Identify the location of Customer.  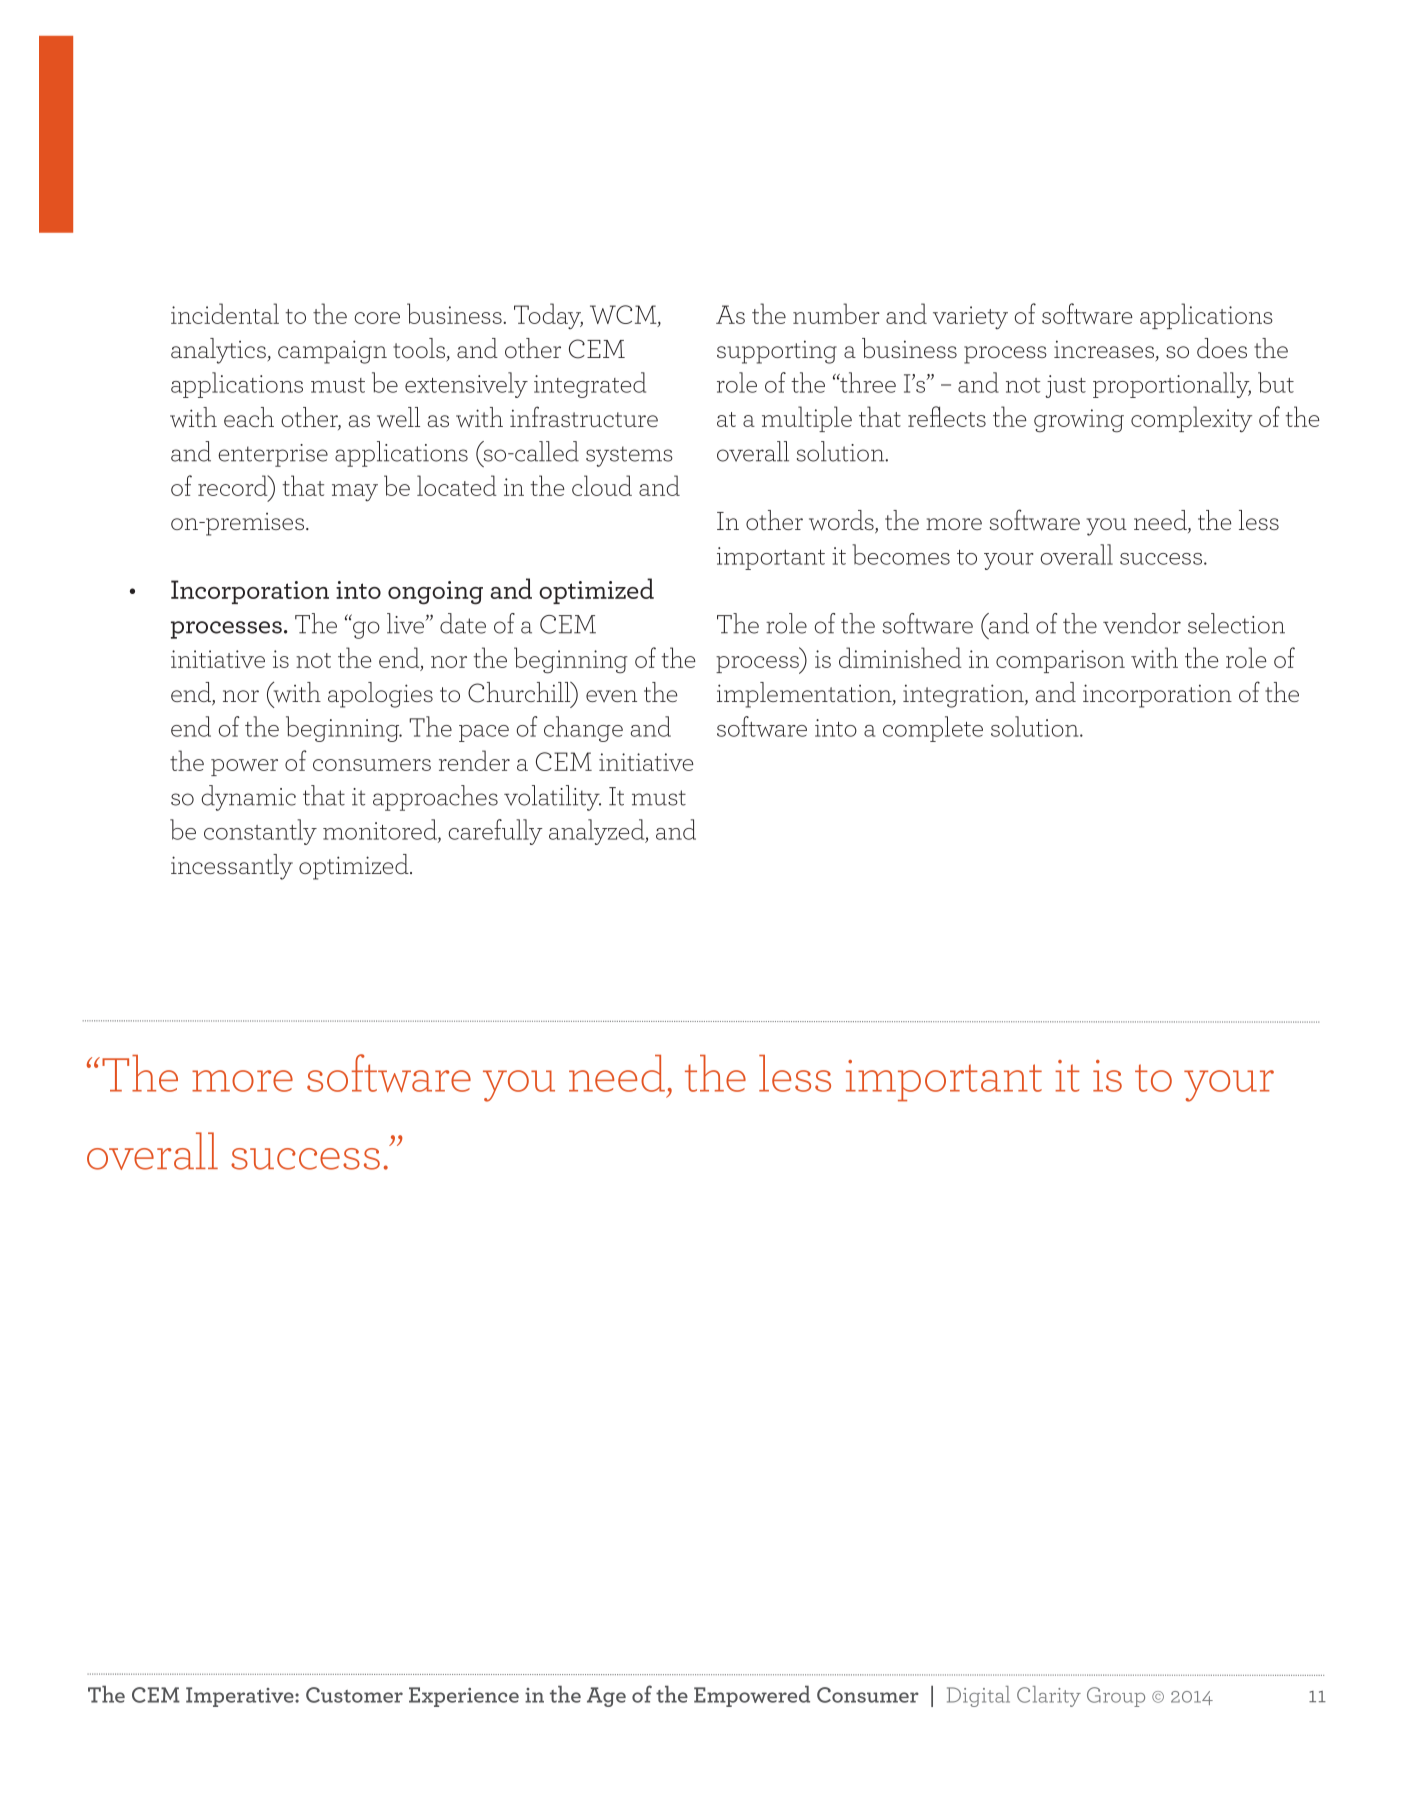
(354, 1695).
